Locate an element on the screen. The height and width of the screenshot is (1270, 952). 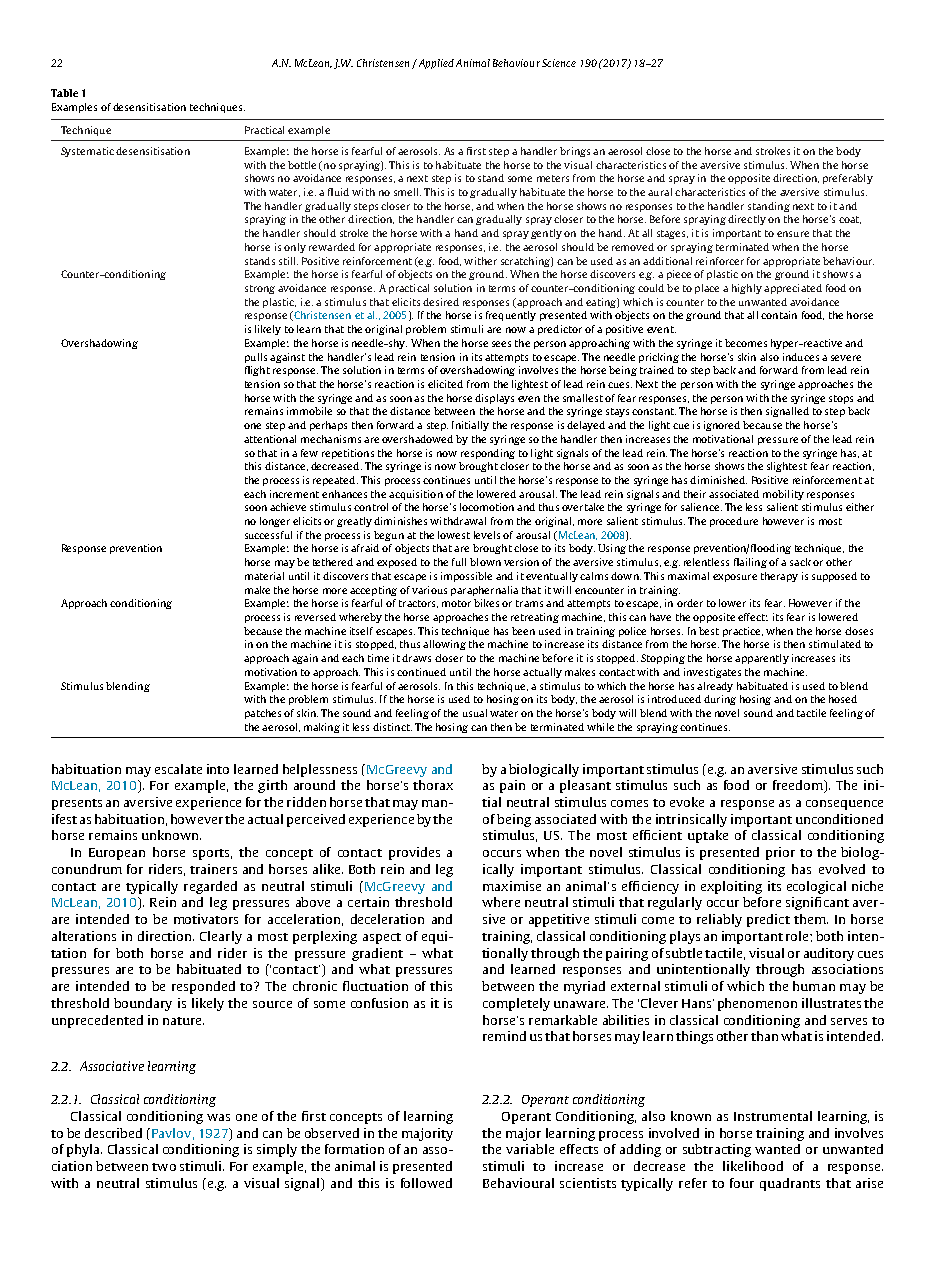
thorax is located at coordinates (433, 785).
